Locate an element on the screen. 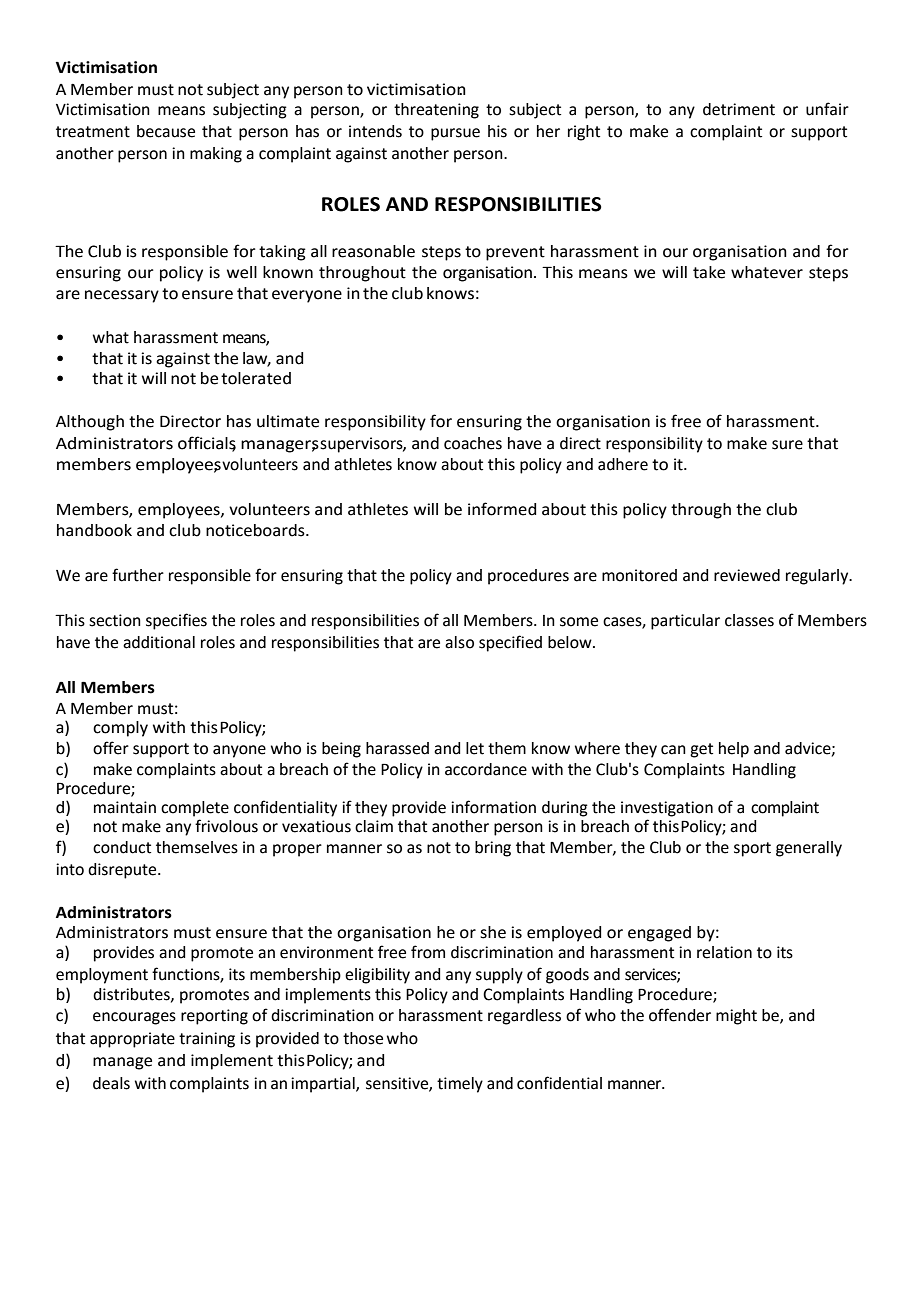 This screenshot has width=924, height=1308. also is located at coordinates (459, 642).
